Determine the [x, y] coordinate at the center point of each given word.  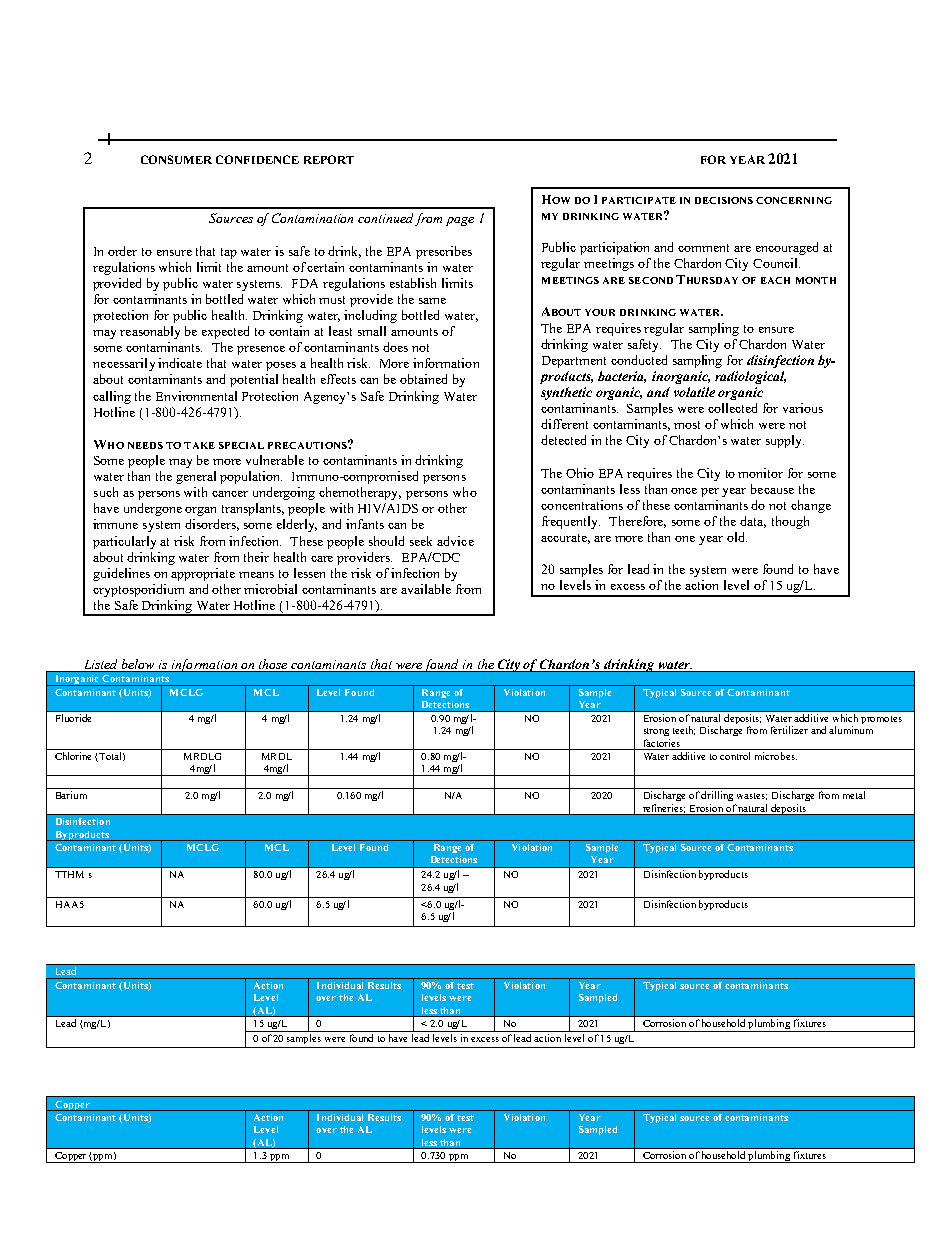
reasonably [150, 332]
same [432, 301]
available [426, 589]
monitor [760, 473]
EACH [775, 280]
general [196, 477]
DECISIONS [724, 200]
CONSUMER [176, 159]
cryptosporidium [138, 590]
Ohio [580, 473]
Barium [71, 795]
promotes [881, 720]
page [460, 221]
